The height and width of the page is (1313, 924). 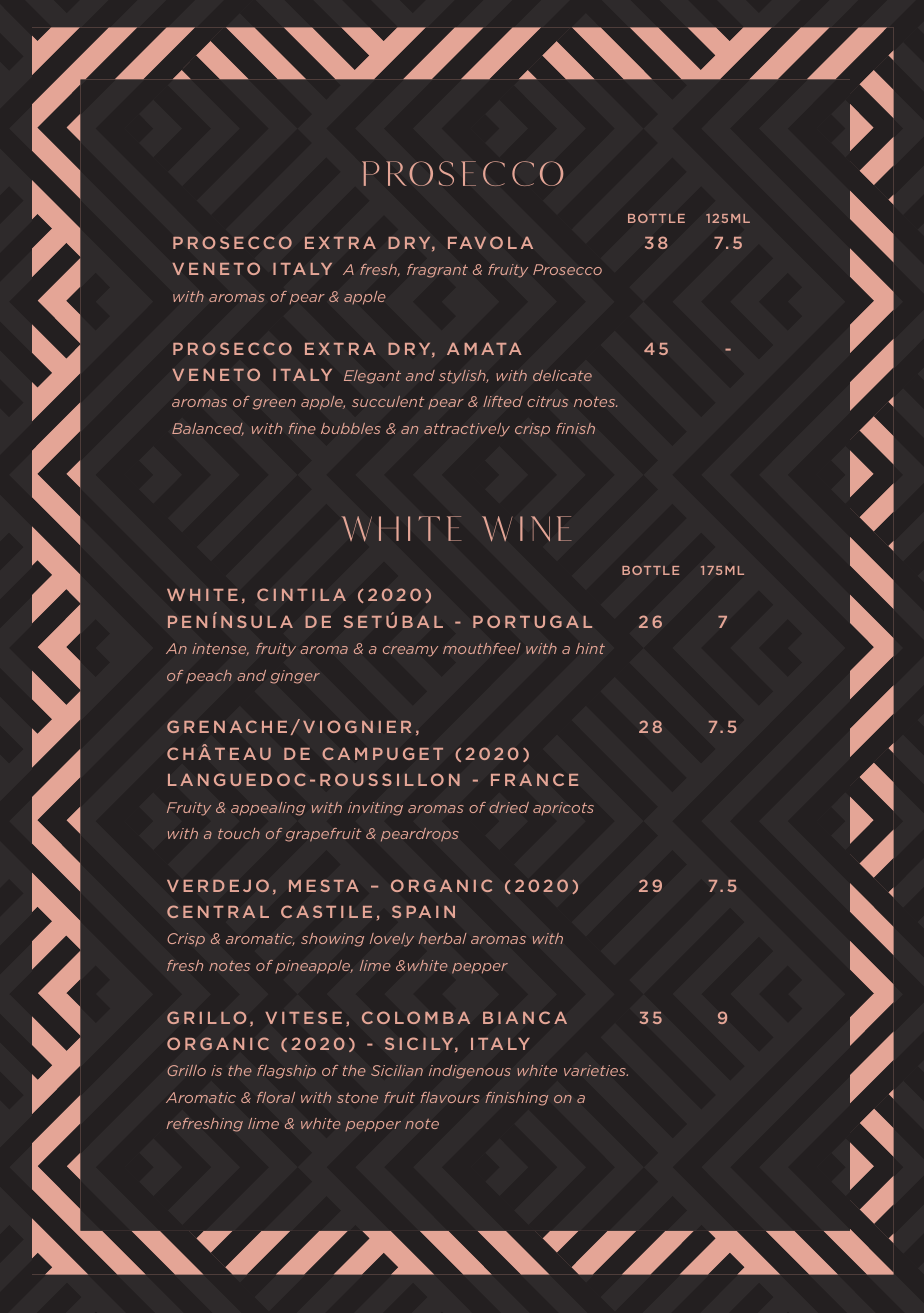 What do you see at coordinates (509, 807) in the page?
I see `dried` at bounding box center [509, 807].
